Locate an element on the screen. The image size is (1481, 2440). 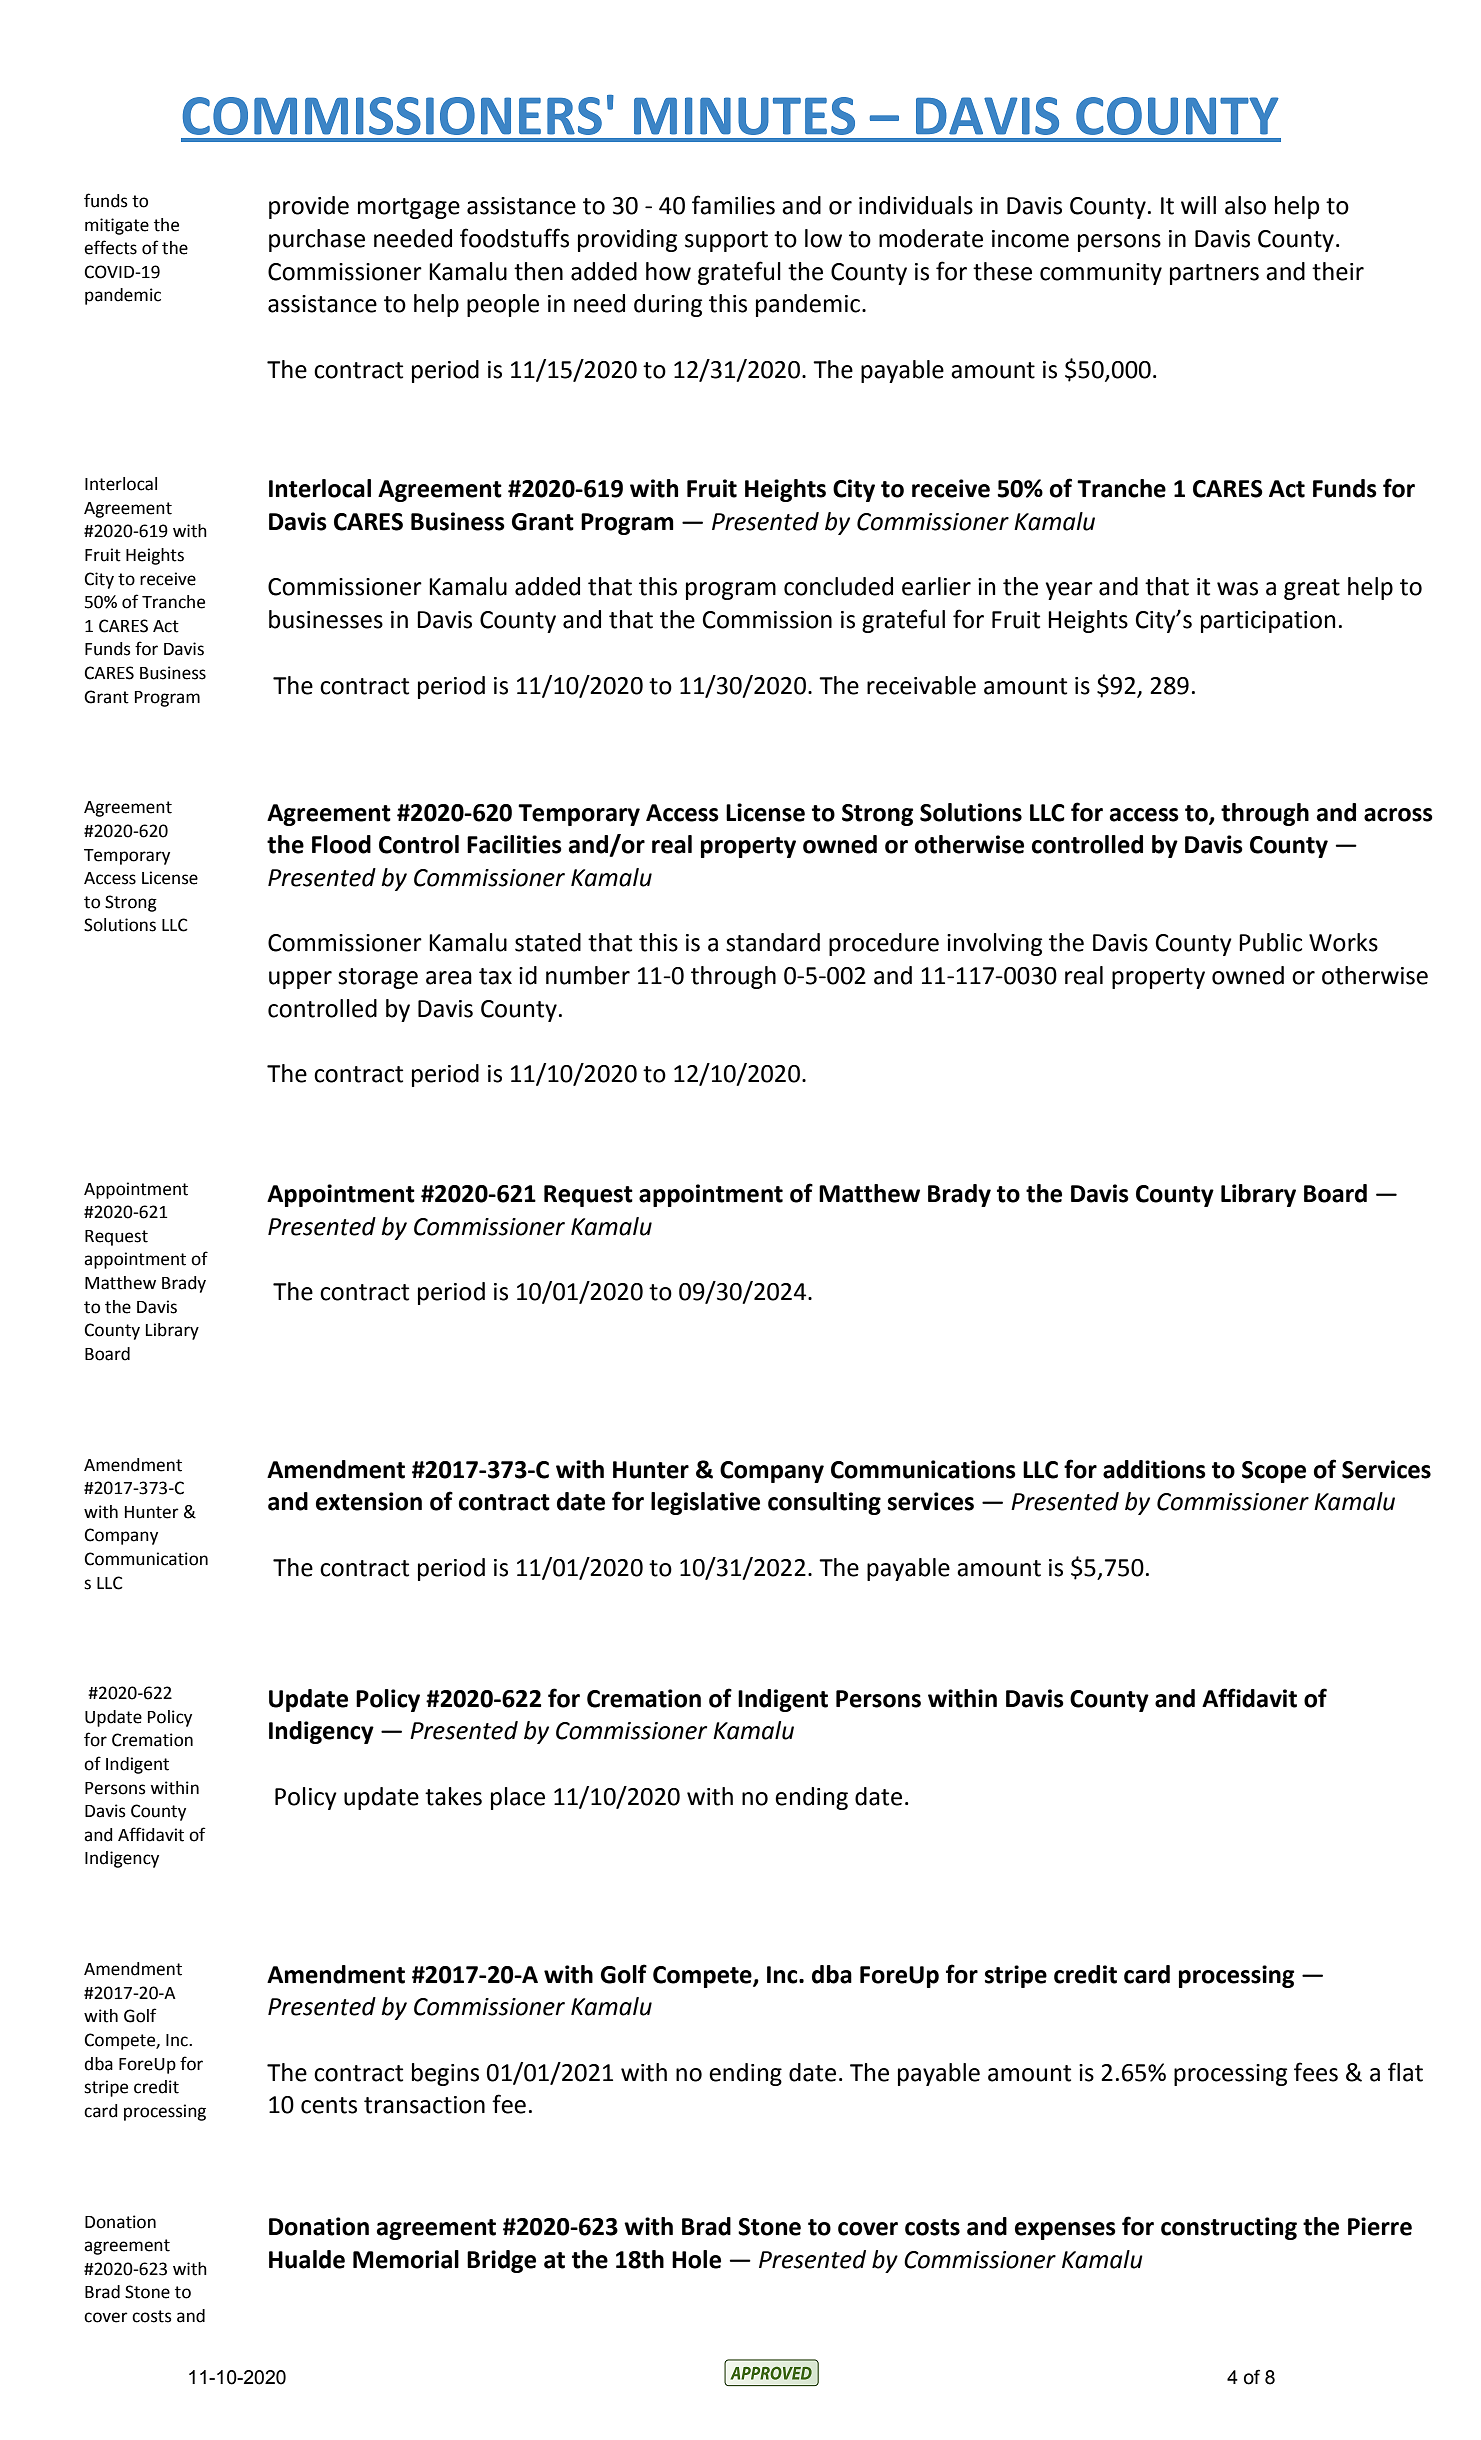
provide is located at coordinates (309, 207).
